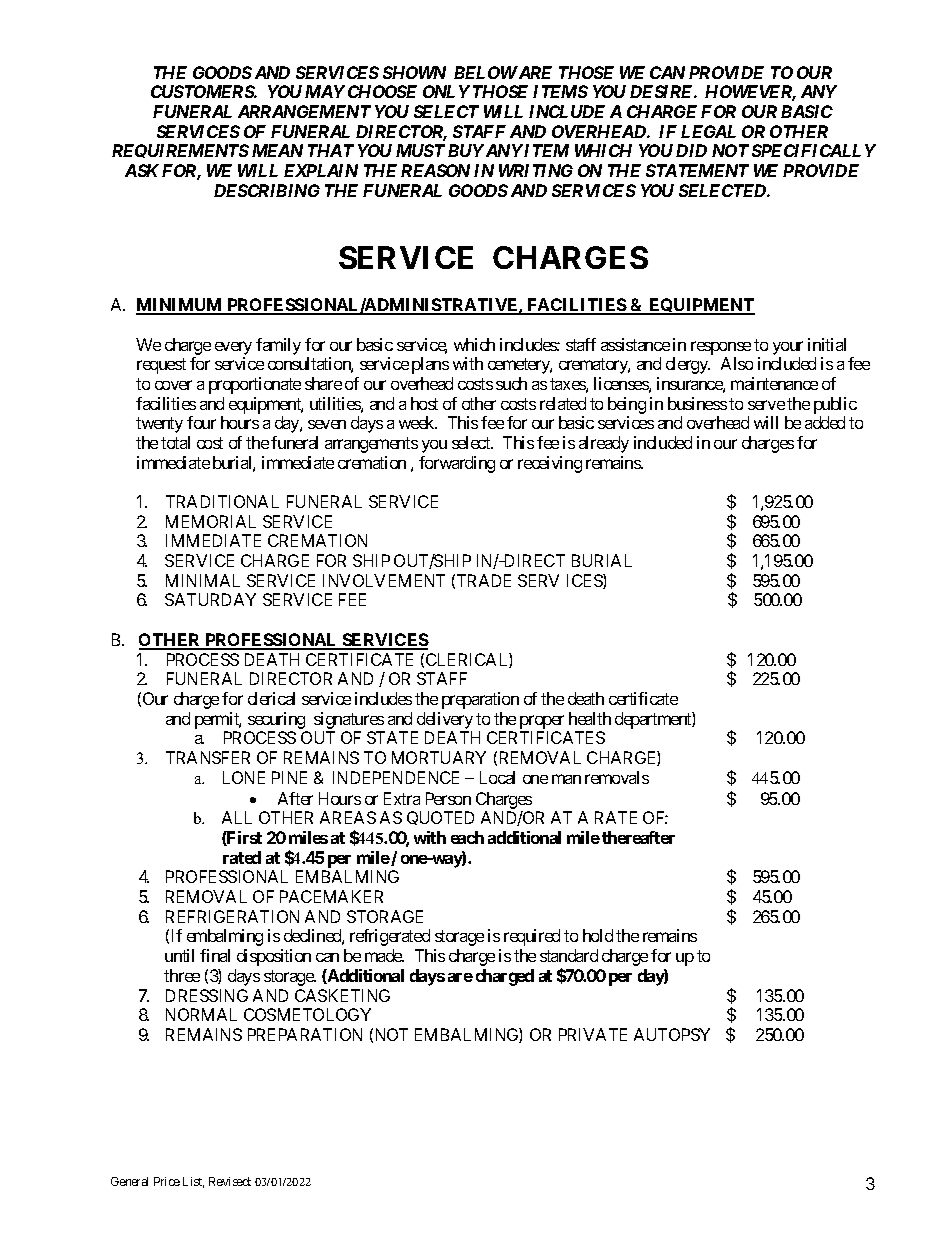  I want to click on ONLY, so click(446, 91).
